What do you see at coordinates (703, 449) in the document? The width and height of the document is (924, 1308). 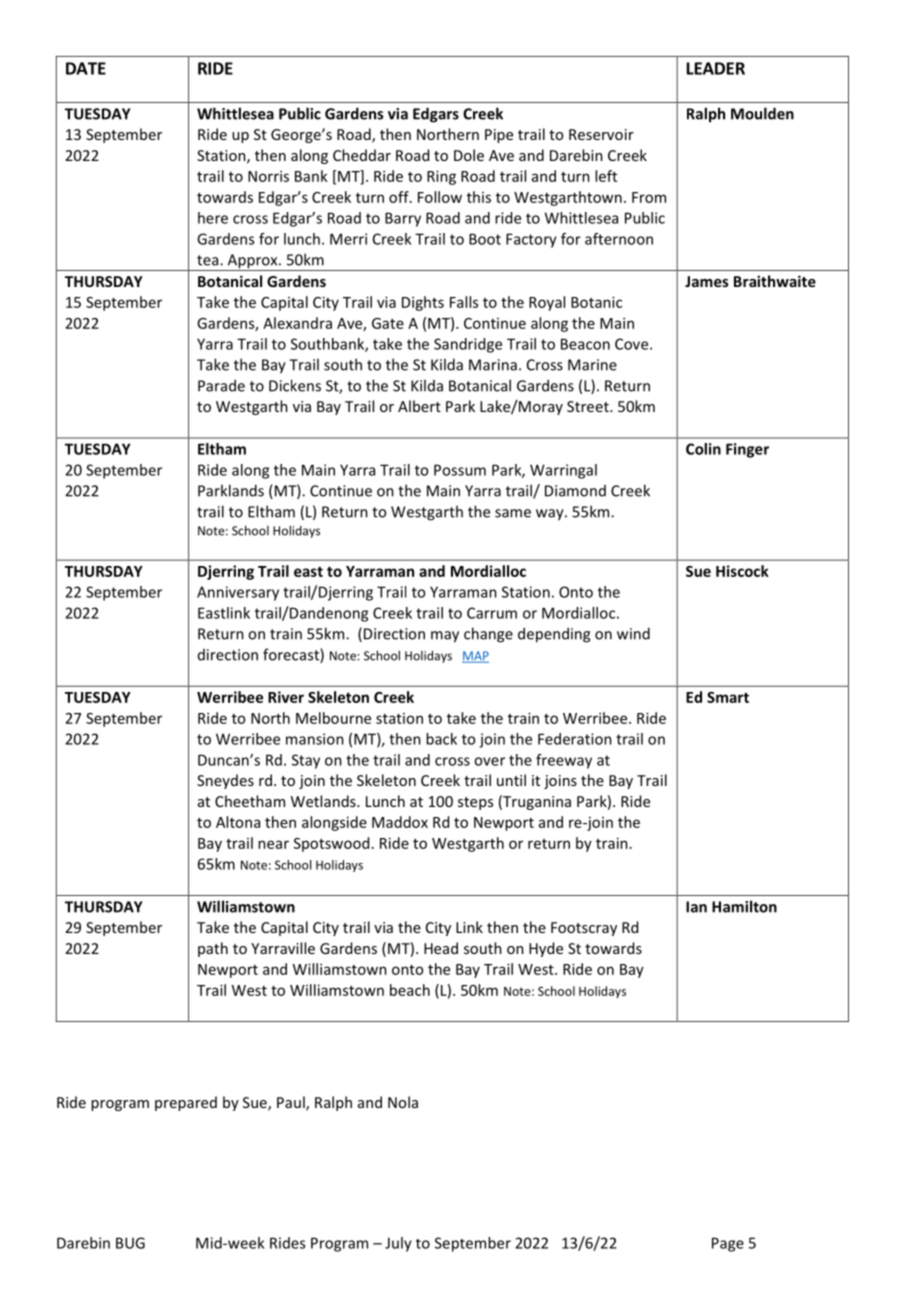 I see `Colin` at bounding box center [703, 449].
